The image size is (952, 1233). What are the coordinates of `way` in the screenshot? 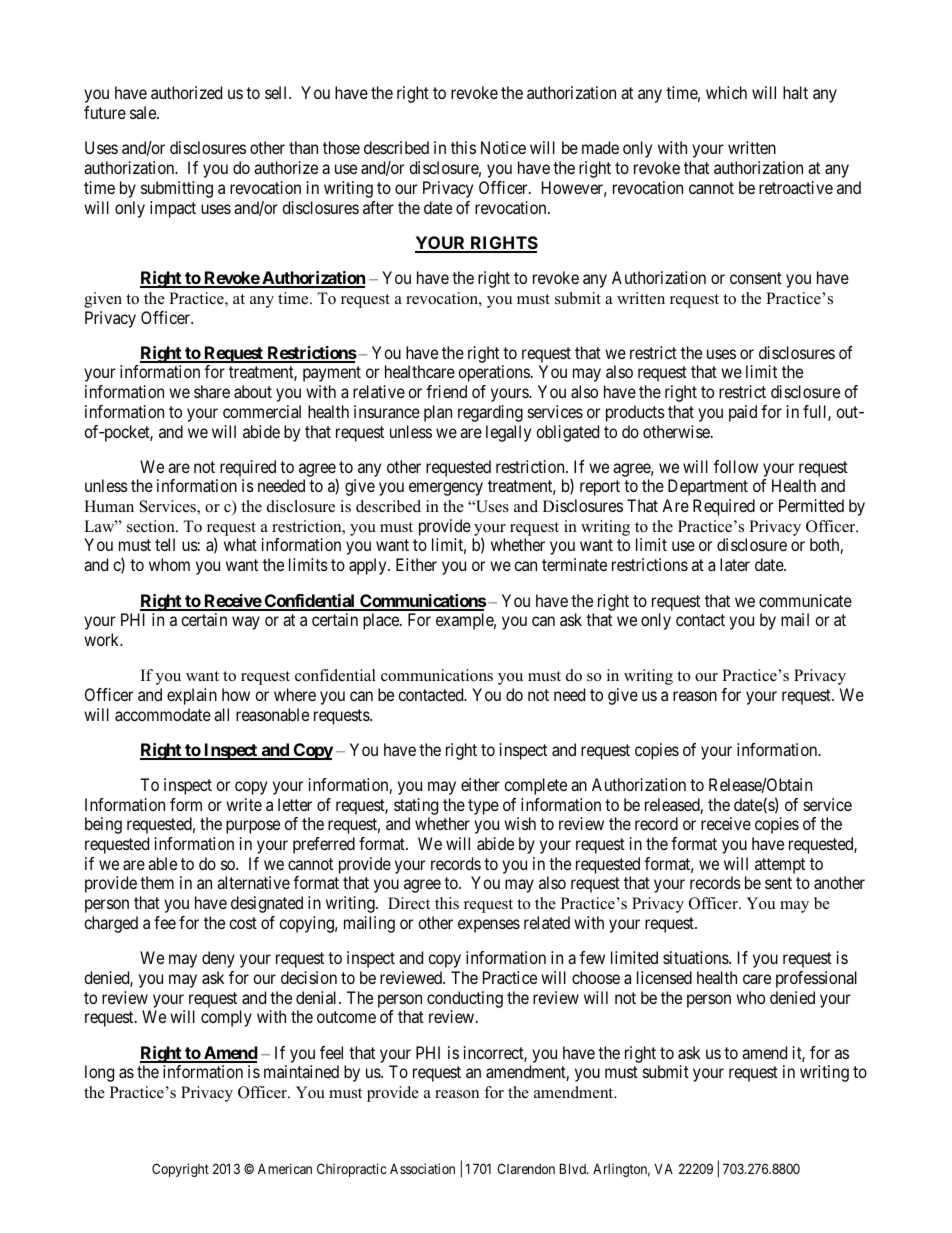 It's located at (246, 623).
